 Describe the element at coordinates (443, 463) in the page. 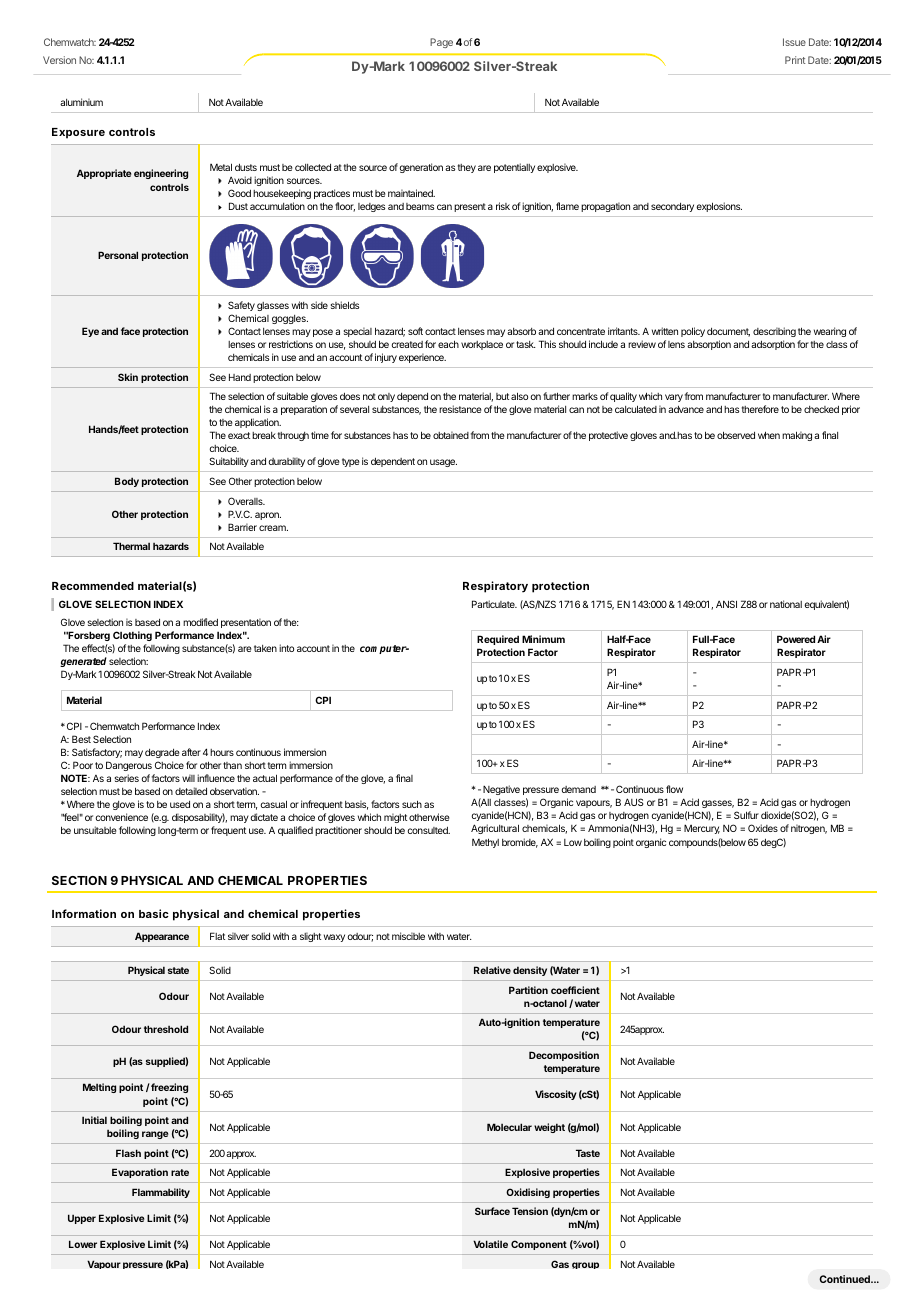

I see `usage` at that location.
